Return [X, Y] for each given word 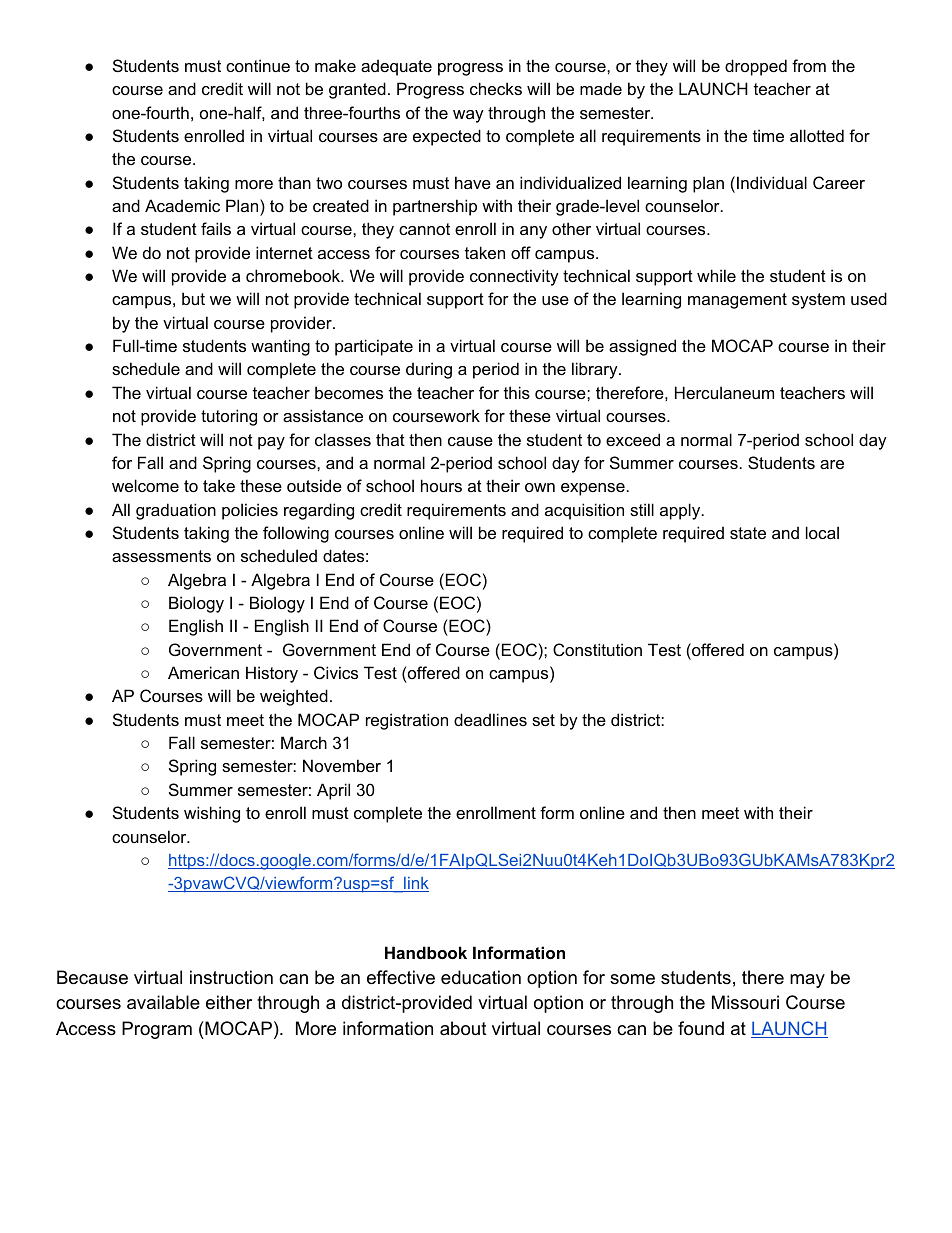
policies [250, 511]
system [818, 301]
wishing [212, 814]
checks [496, 88]
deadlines [490, 719]
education [481, 977]
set [543, 720]
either [229, 1002]
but [193, 298]
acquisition [584, 511]
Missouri [745, 1002]
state [748, 533]
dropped [756, 67]
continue [258, 65]
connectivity [514, 277]
